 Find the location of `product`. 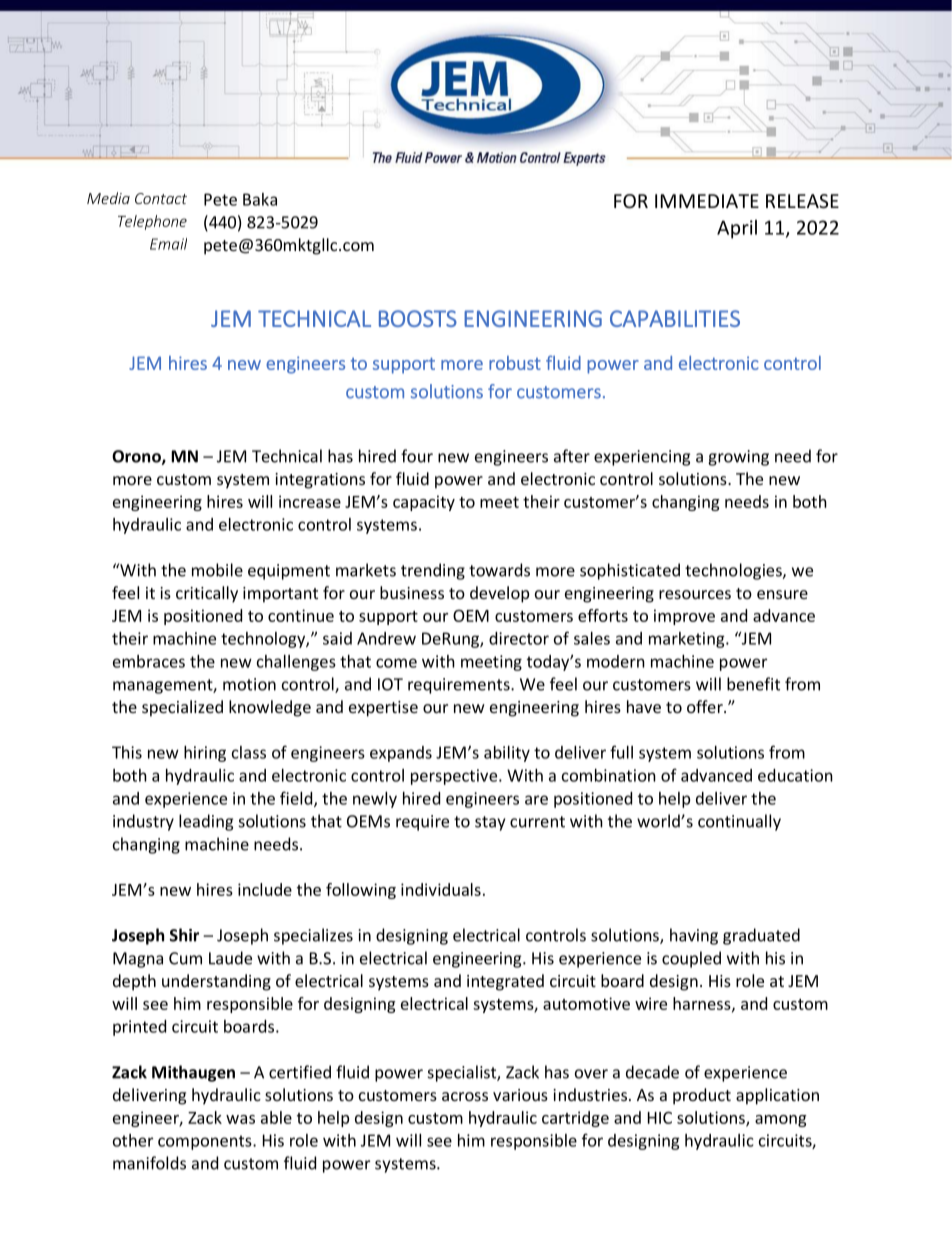

product is located at coordinates (702, 1096).
